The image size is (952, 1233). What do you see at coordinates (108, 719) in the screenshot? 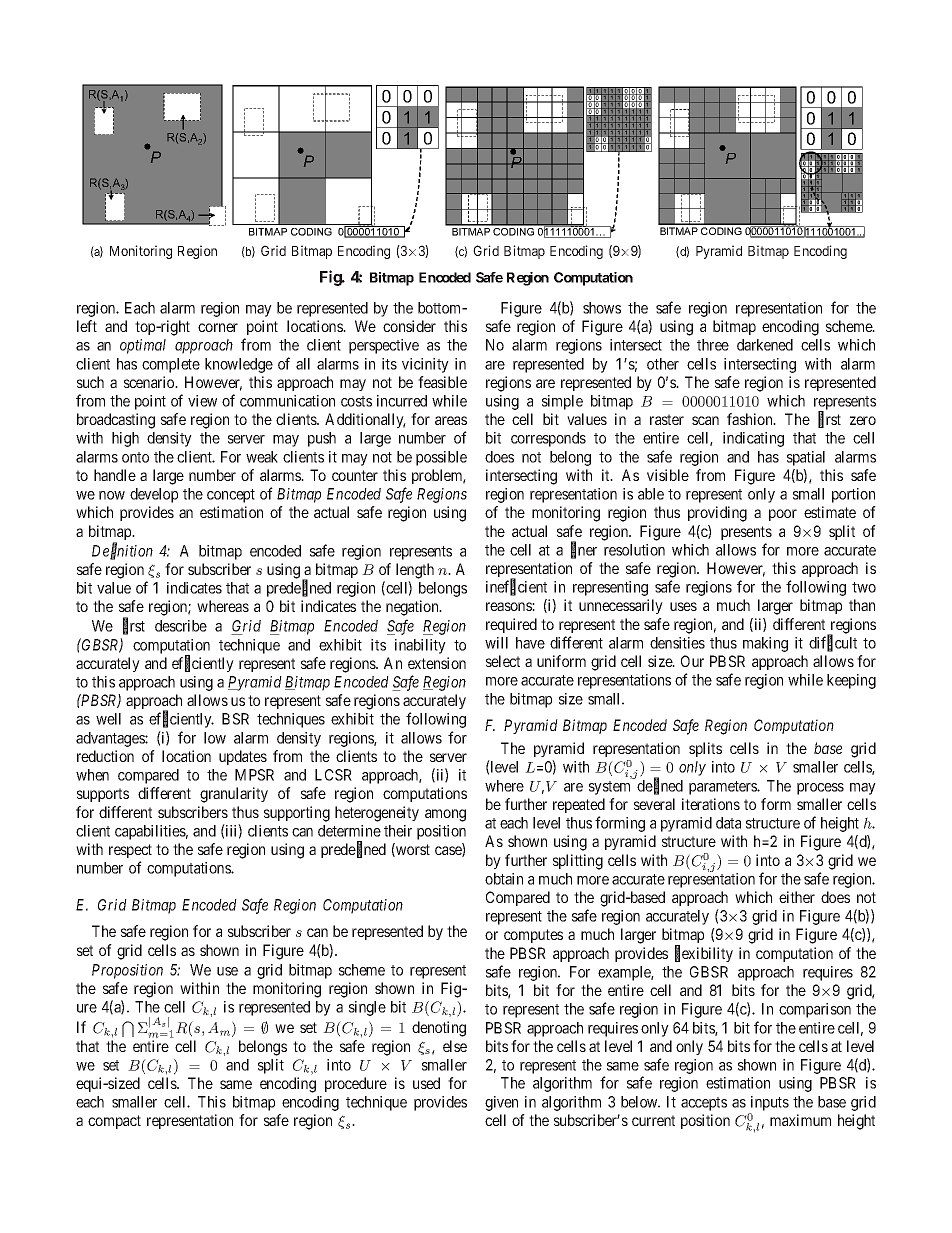
I see `well` at bounding box center [108, 719].
